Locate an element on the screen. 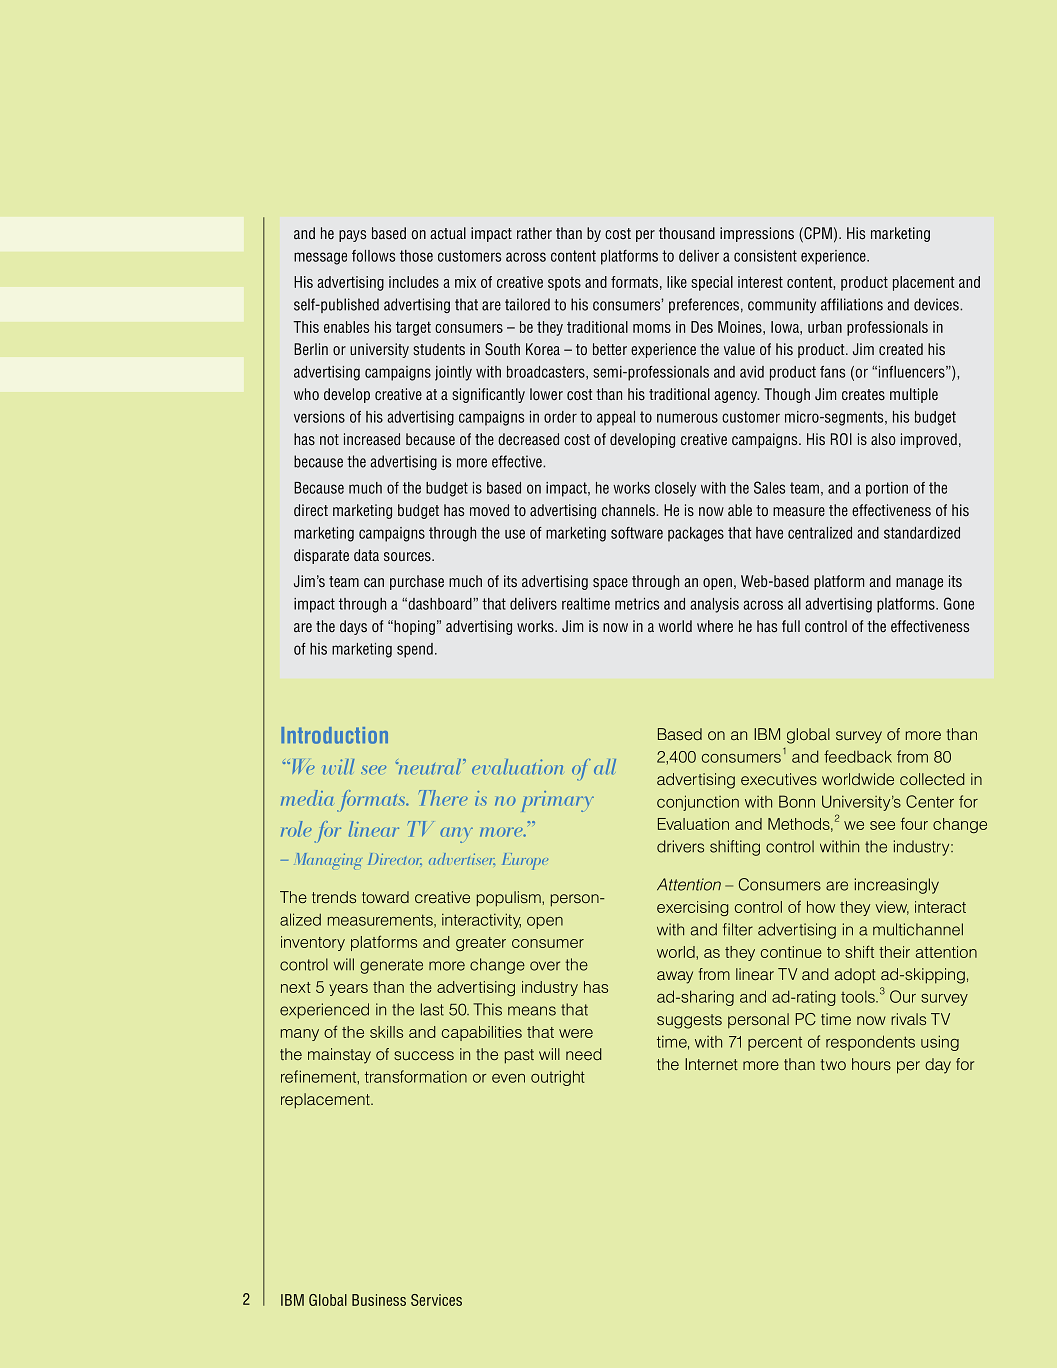 Image resolution: width=1057 pixels, height=1368 pixels. Introduction is located at coordinates (334, 735).
